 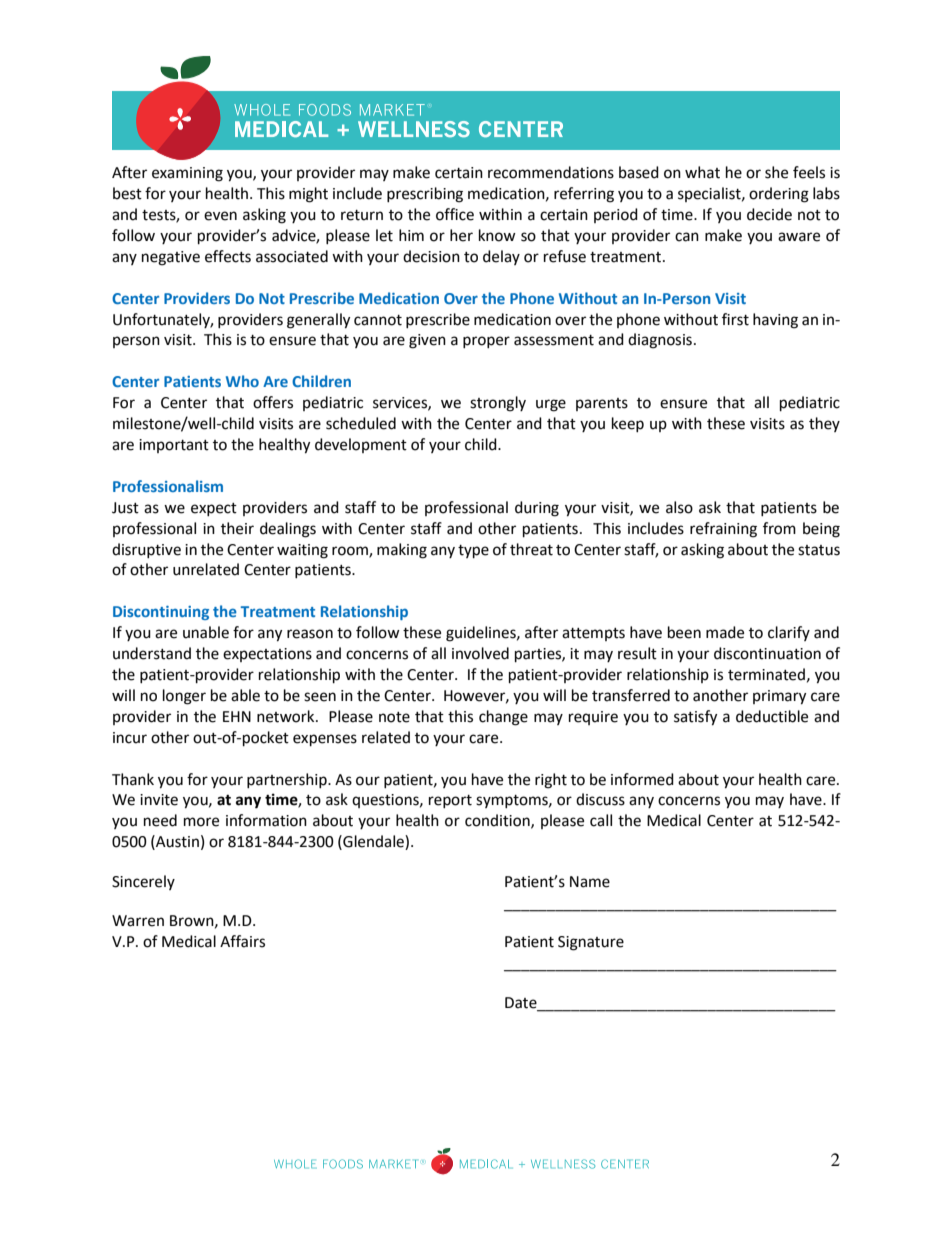 What do you see at coordinates (220, 216) in the image?
I see `even` at bounding box center [220, 216].
